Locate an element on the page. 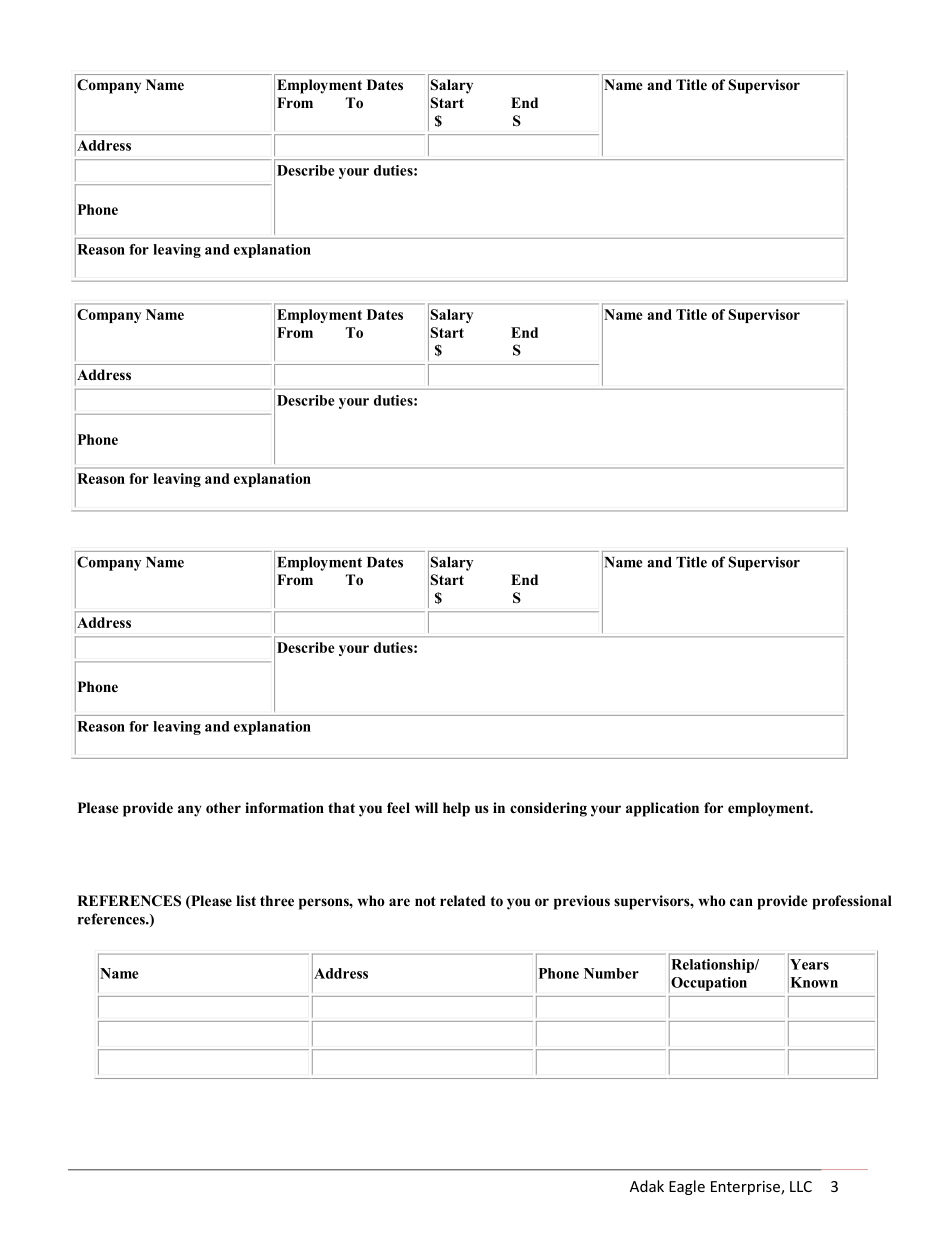 Image resolution: width=952 pixels, height=1233 pixels. information is located at coordinates (284, 807).
